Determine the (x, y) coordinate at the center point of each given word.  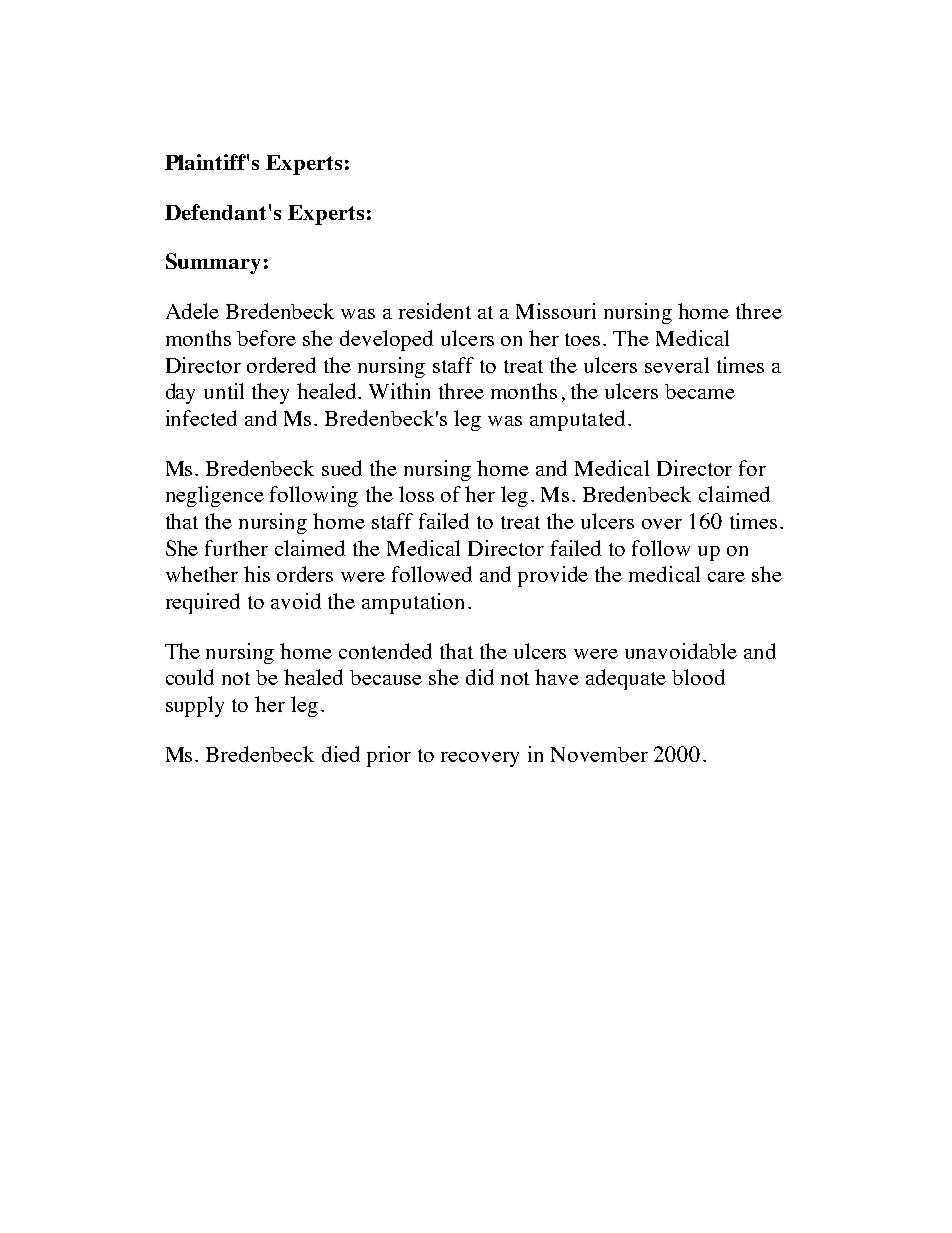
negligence (215, 496)
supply (195, 706)
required (203, 603)
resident (435, 311)
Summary (213, 263)
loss (416, 494)
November (599, 754)
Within (399, 391)
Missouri (556, 311)
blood (698, 677)
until (224, 391)
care (726, 577)
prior (389, 756)
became (700, 391)
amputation (413, 603)
